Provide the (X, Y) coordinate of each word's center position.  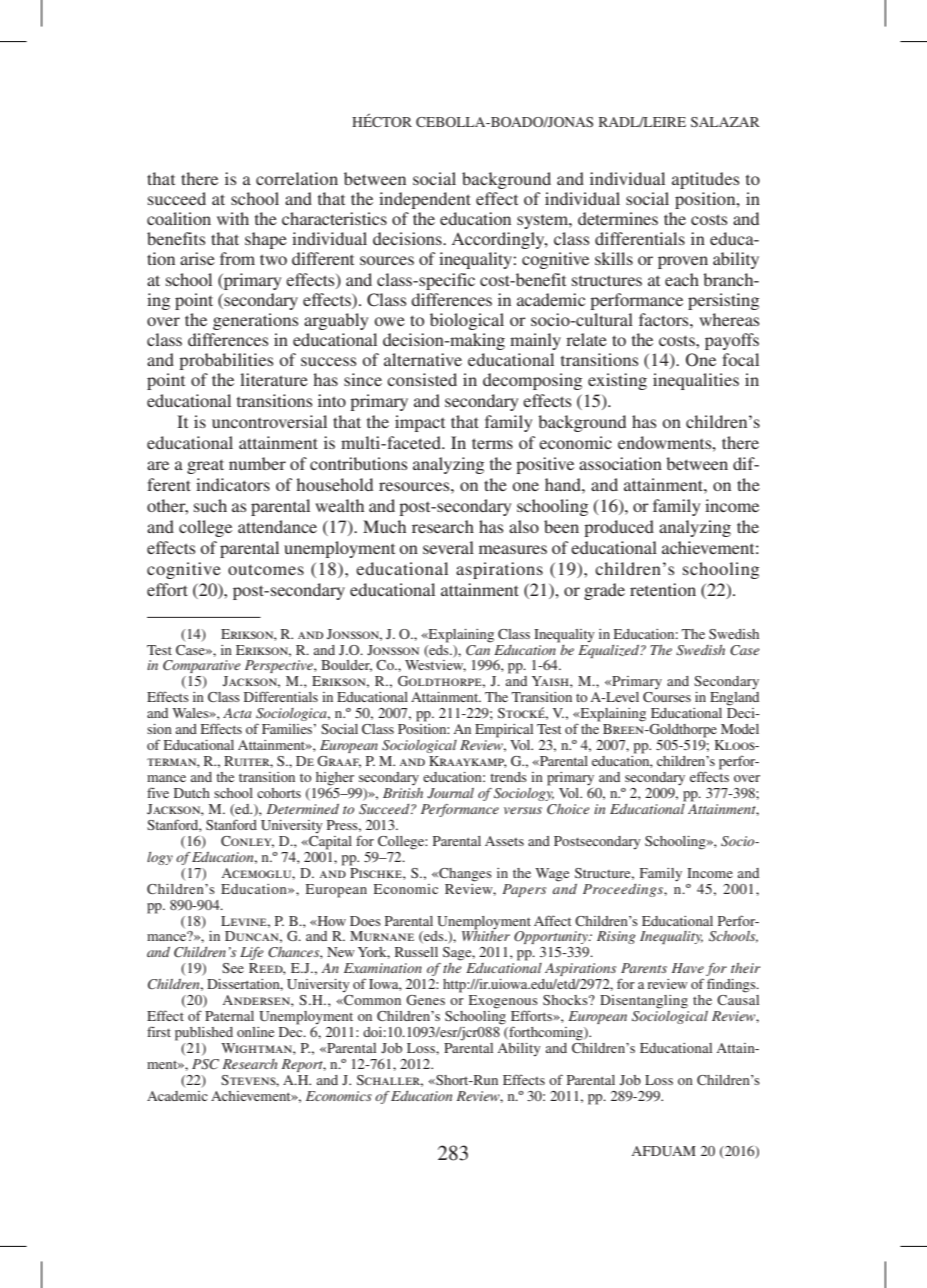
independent (425, 200)
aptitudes (705, 180)
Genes (425, 1000)
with (233, 218)
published (204, 1034)
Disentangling (644, 1002)
